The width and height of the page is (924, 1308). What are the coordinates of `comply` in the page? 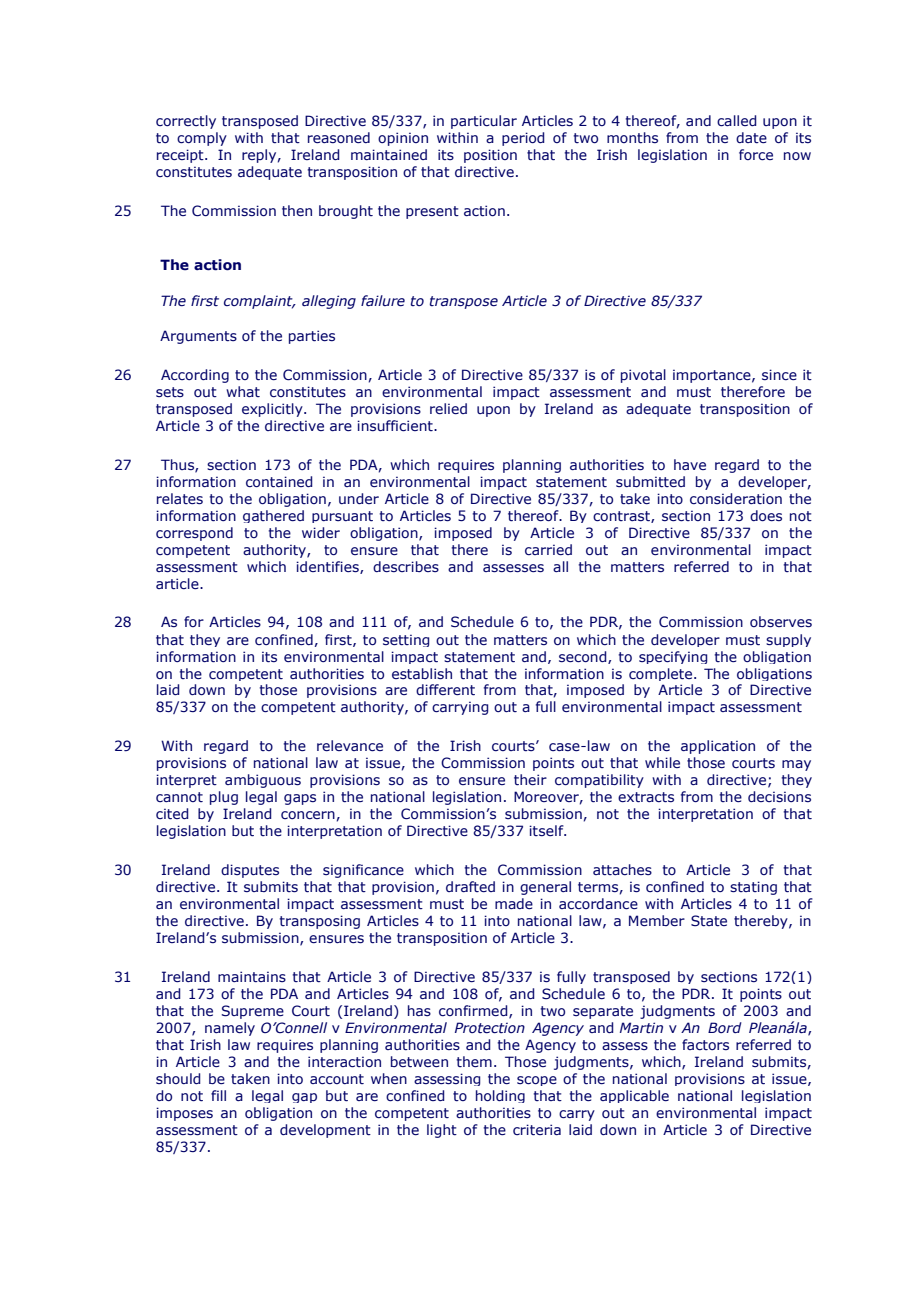 It's located at (202, 139).
